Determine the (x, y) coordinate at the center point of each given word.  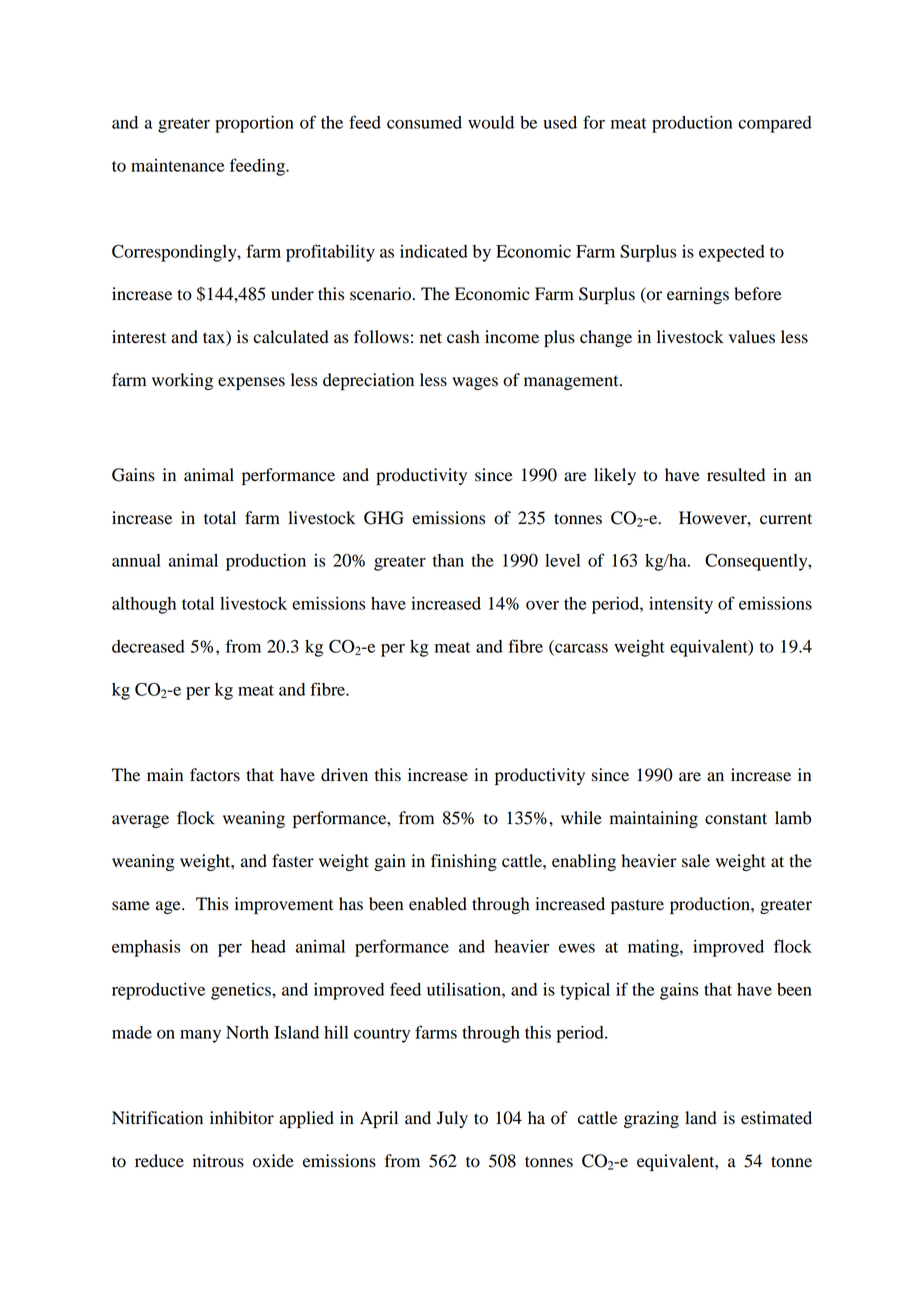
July (452, 1119)
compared (775, 124)
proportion (254, 124)
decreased (148, 646)
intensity (681, 605)
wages (475, 383)
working (182, 381)
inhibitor (242, 1118)
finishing (464, 862)
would (491, 122)
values (752, 337)
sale (696, 861)
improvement (284, 905)
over (542, 605)
